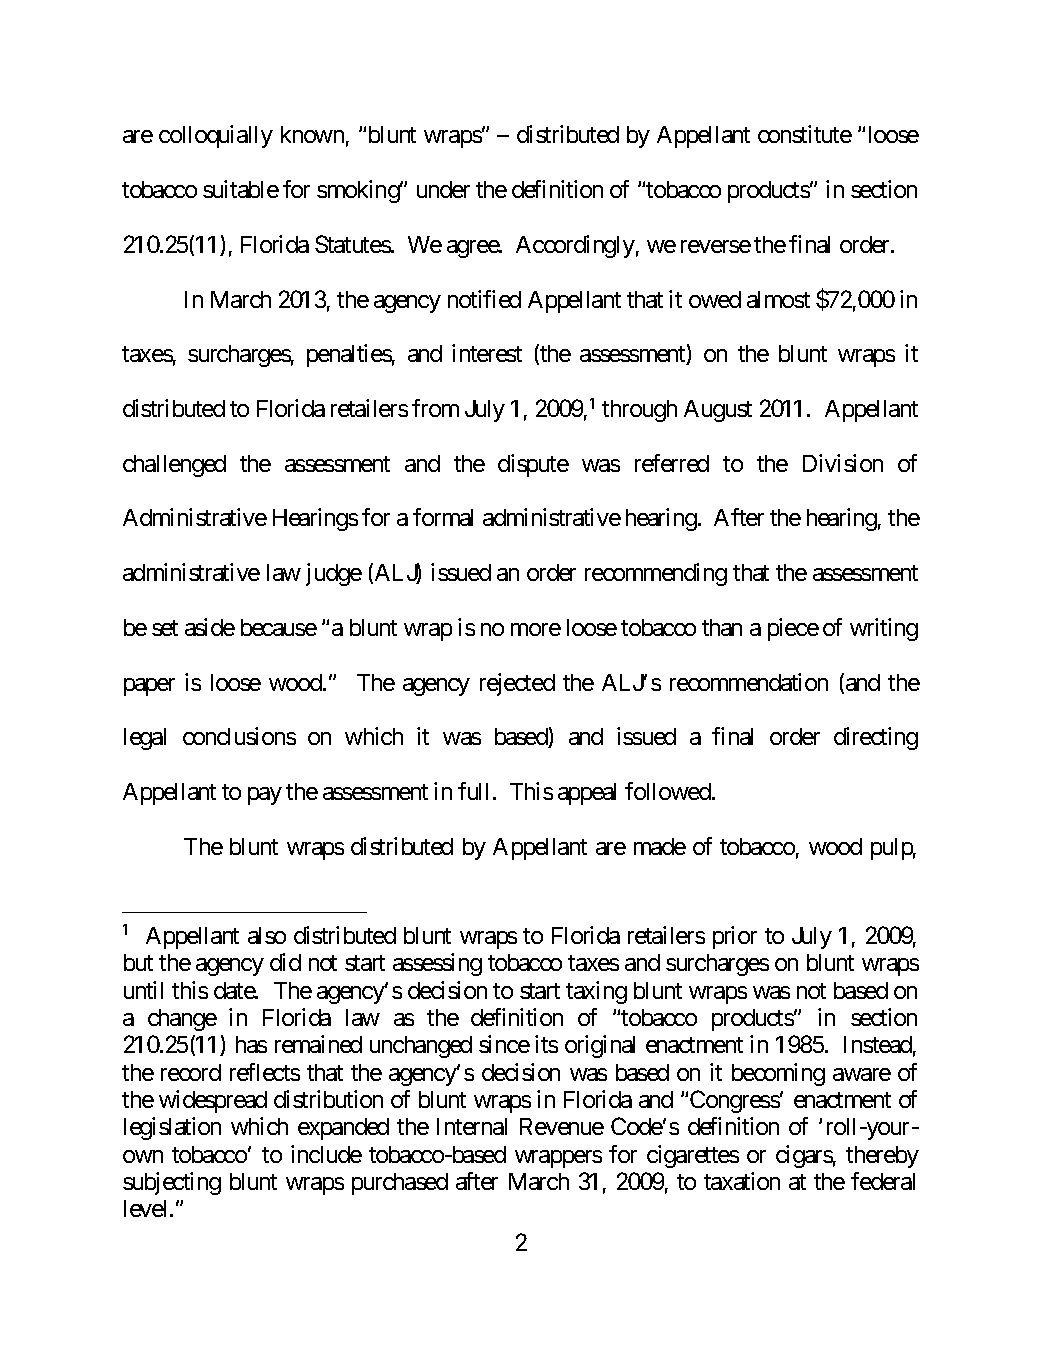 The width and height of the image is (1040, 1346). I want to click on suitable, so click(241, 189).
